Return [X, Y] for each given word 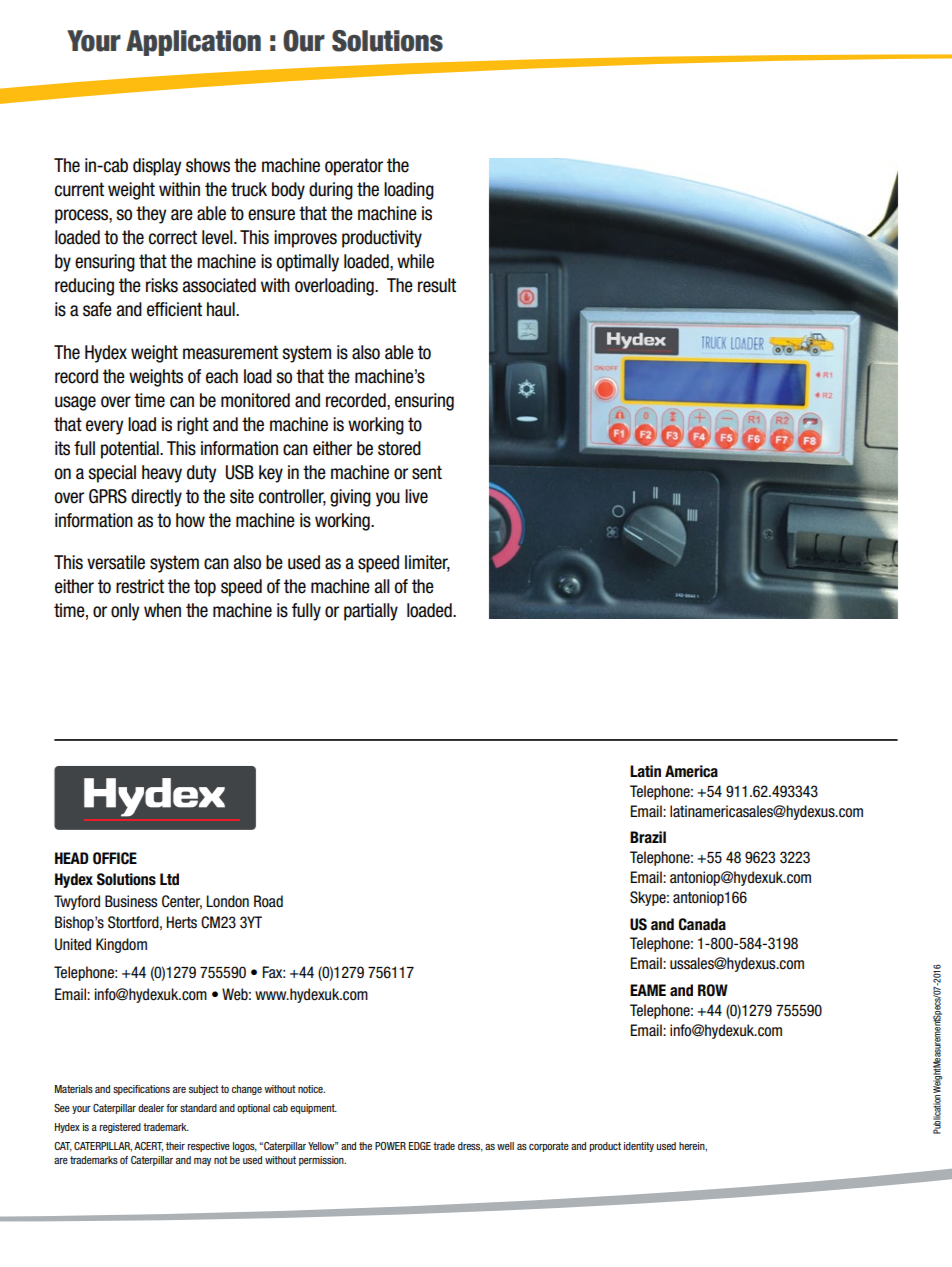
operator [354, 167]
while [415, 261]
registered [120, 1128]
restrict [140, 586]
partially [371, 612]
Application [193, 43]
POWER [390, 1146]
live [416, 496]
